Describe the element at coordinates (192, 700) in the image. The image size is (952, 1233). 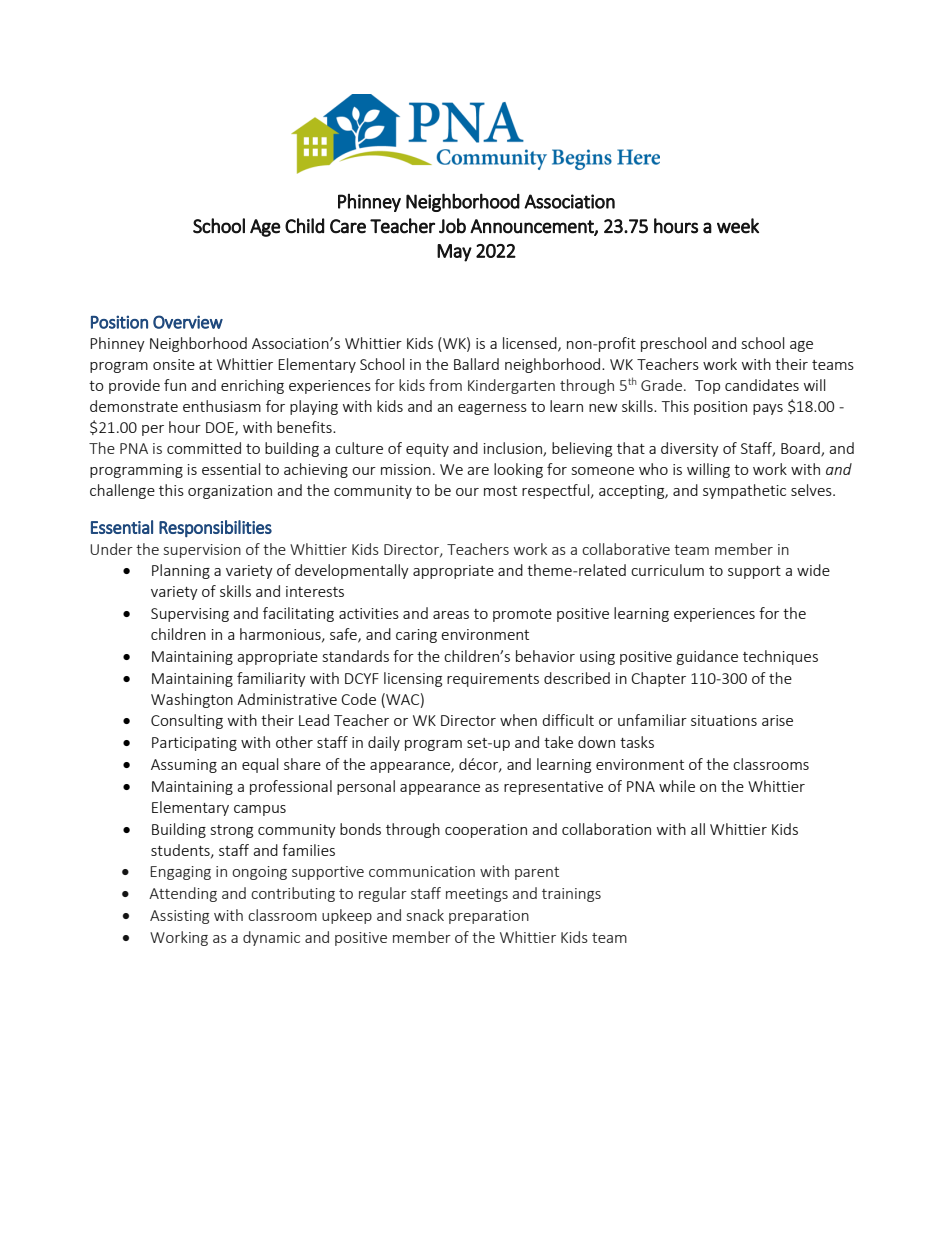
I see `Washington` at that location.
